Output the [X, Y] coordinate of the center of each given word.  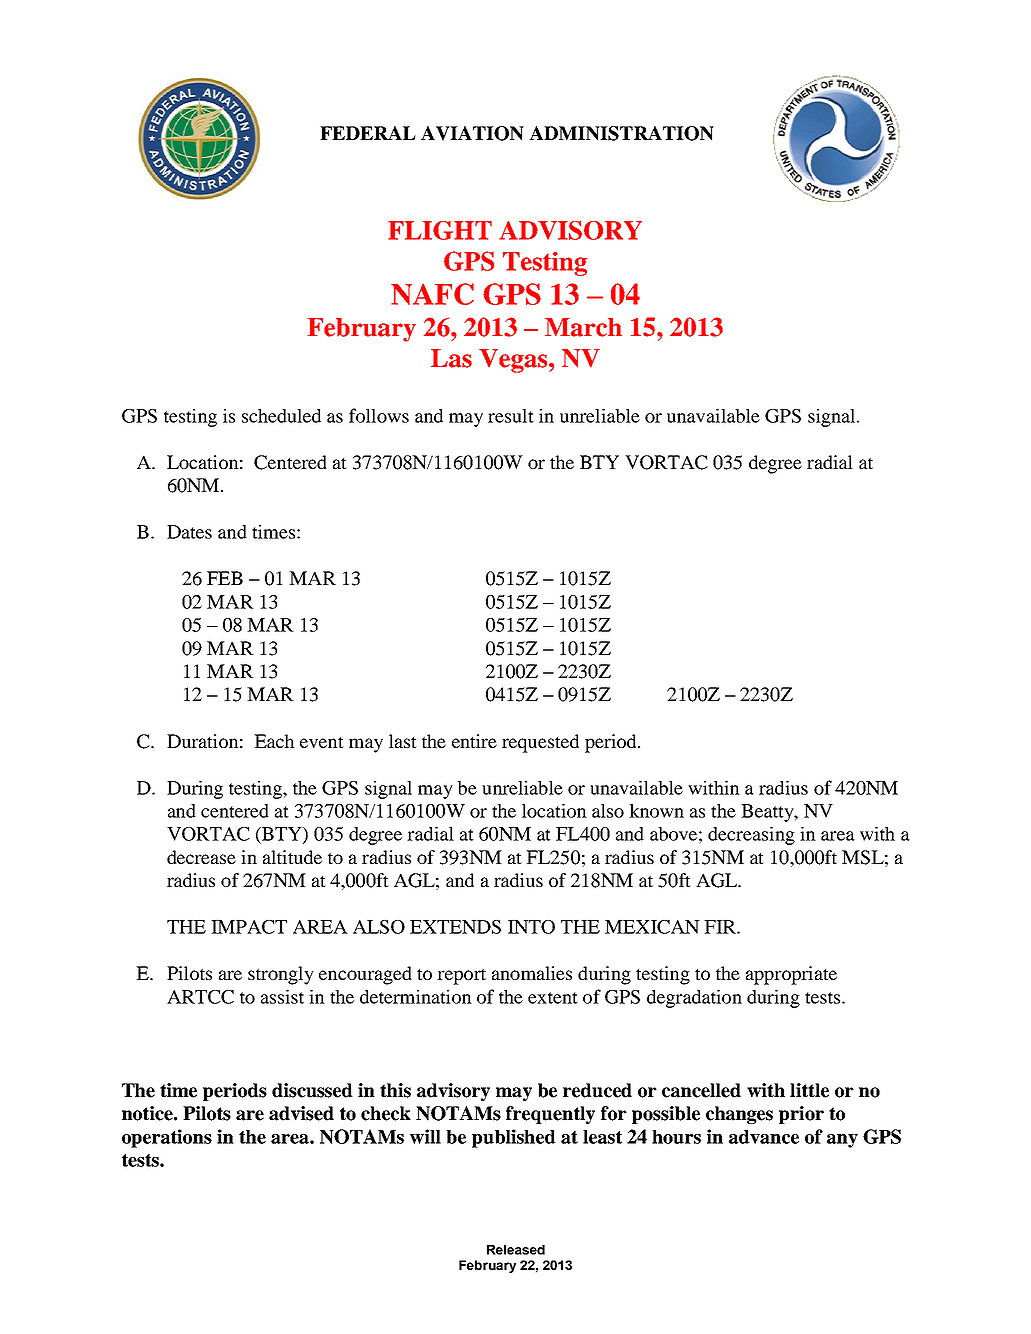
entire [474, 741]
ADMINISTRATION [621, 133]
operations [167, 1138]
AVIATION [472, 133]
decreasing [751, 835]
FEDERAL [368, 133]
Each [274, 741]
